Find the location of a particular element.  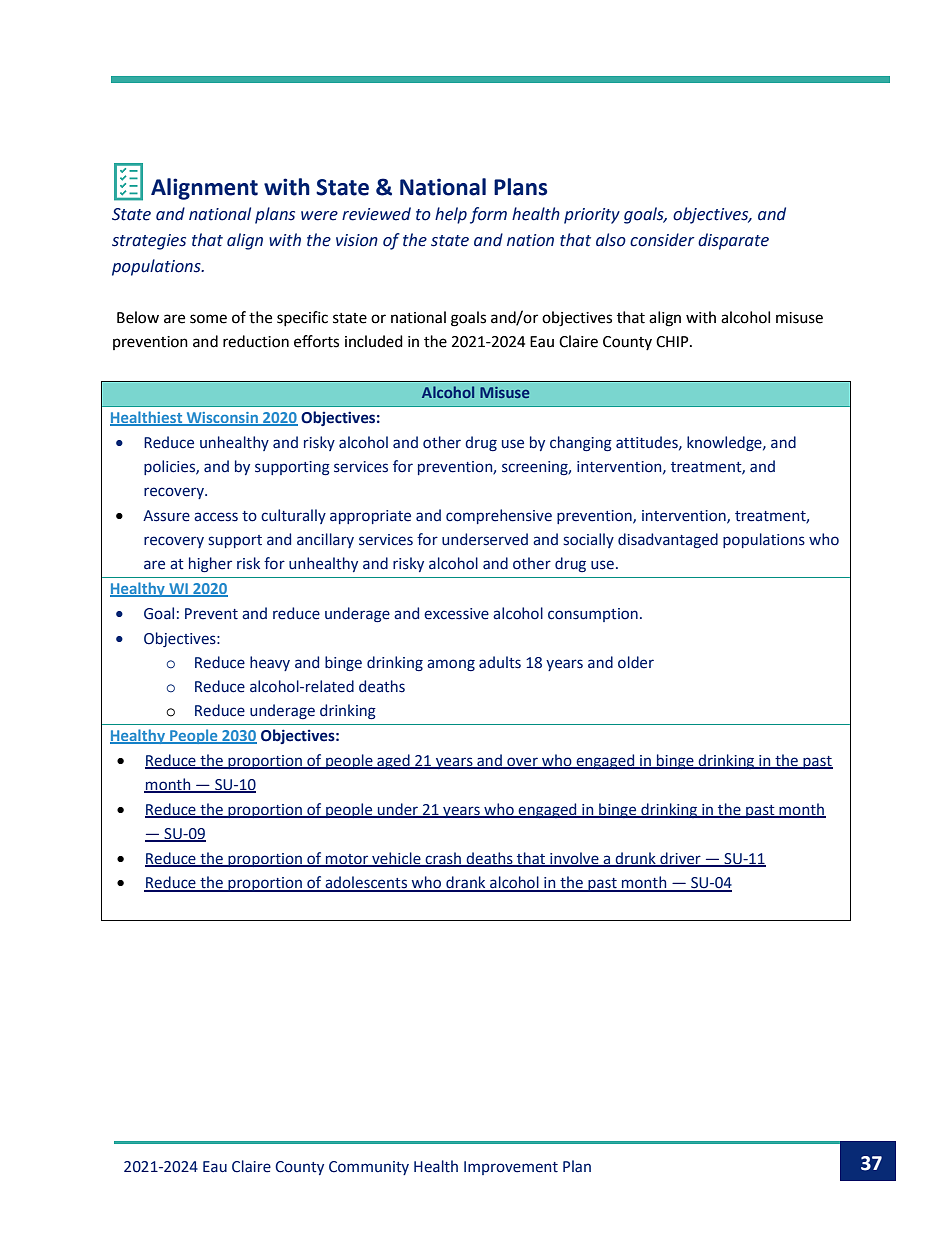

among is located at coordinates (451, 665).
